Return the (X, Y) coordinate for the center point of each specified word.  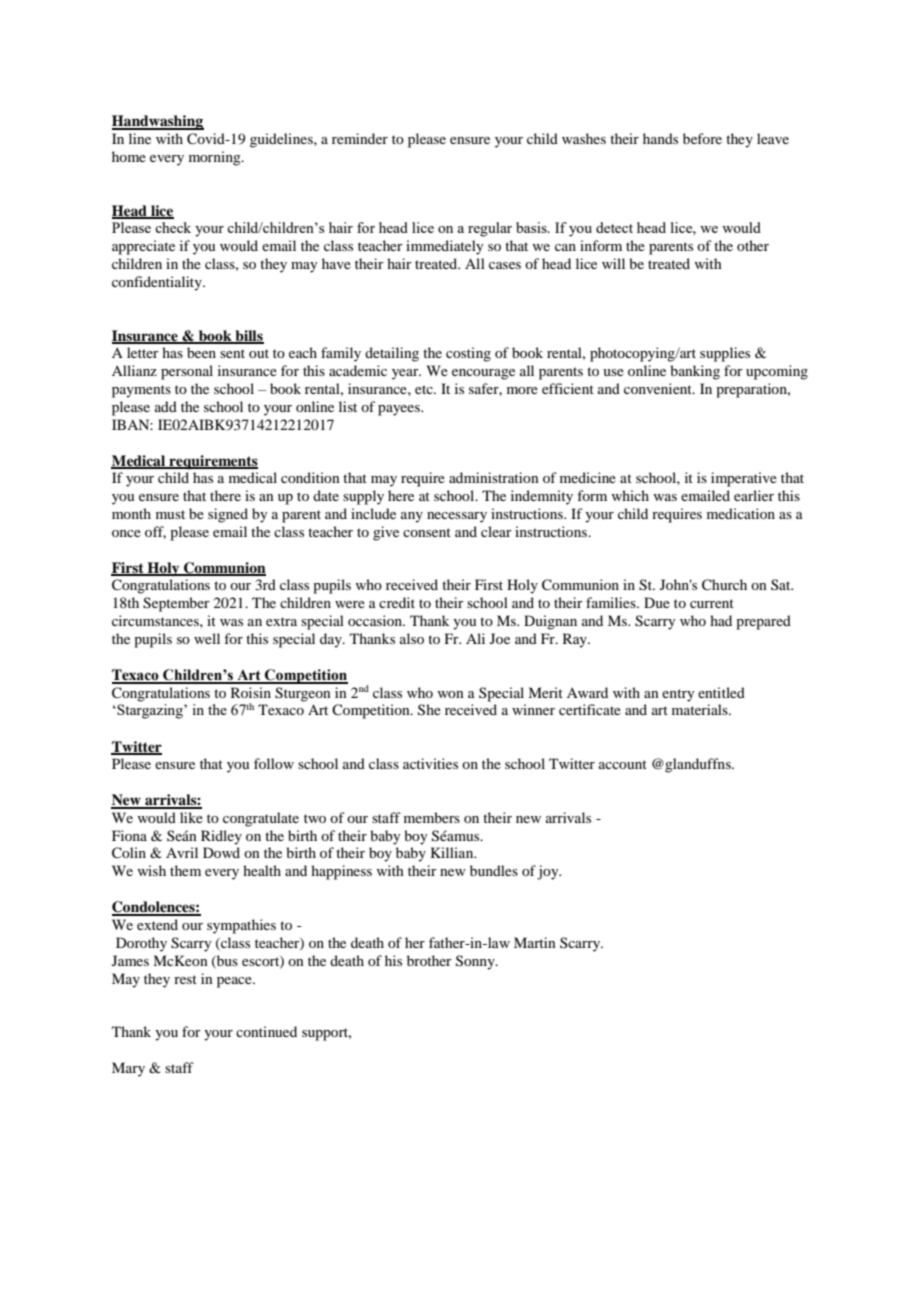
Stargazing (150, 711)
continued (266, 1031)
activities (430, 763)
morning (216, 158)
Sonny (476, 962)
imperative (744, 479)
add (166, 406)
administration (494, 477)
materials (701, 709)
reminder (360, 138)
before (702, 138)
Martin (535, 942)
